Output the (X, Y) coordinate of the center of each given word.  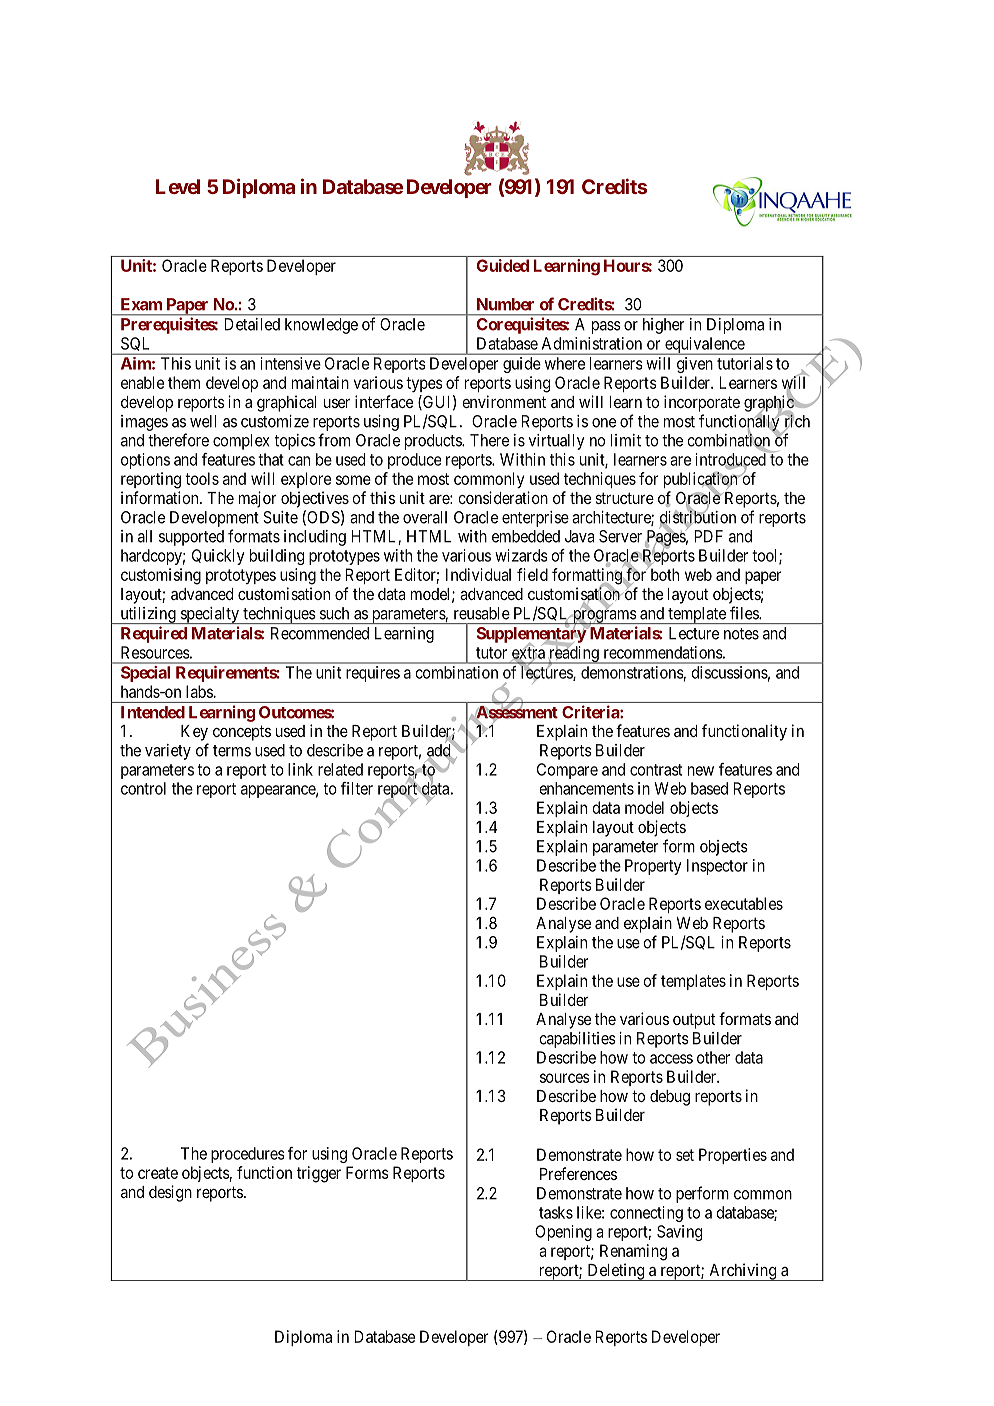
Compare (567, 771)
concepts (242, 733)
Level (178, 186)
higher (663, 326)
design (170, 1193)
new (701, 771)
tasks (556, 1212)
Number (505, 304)
